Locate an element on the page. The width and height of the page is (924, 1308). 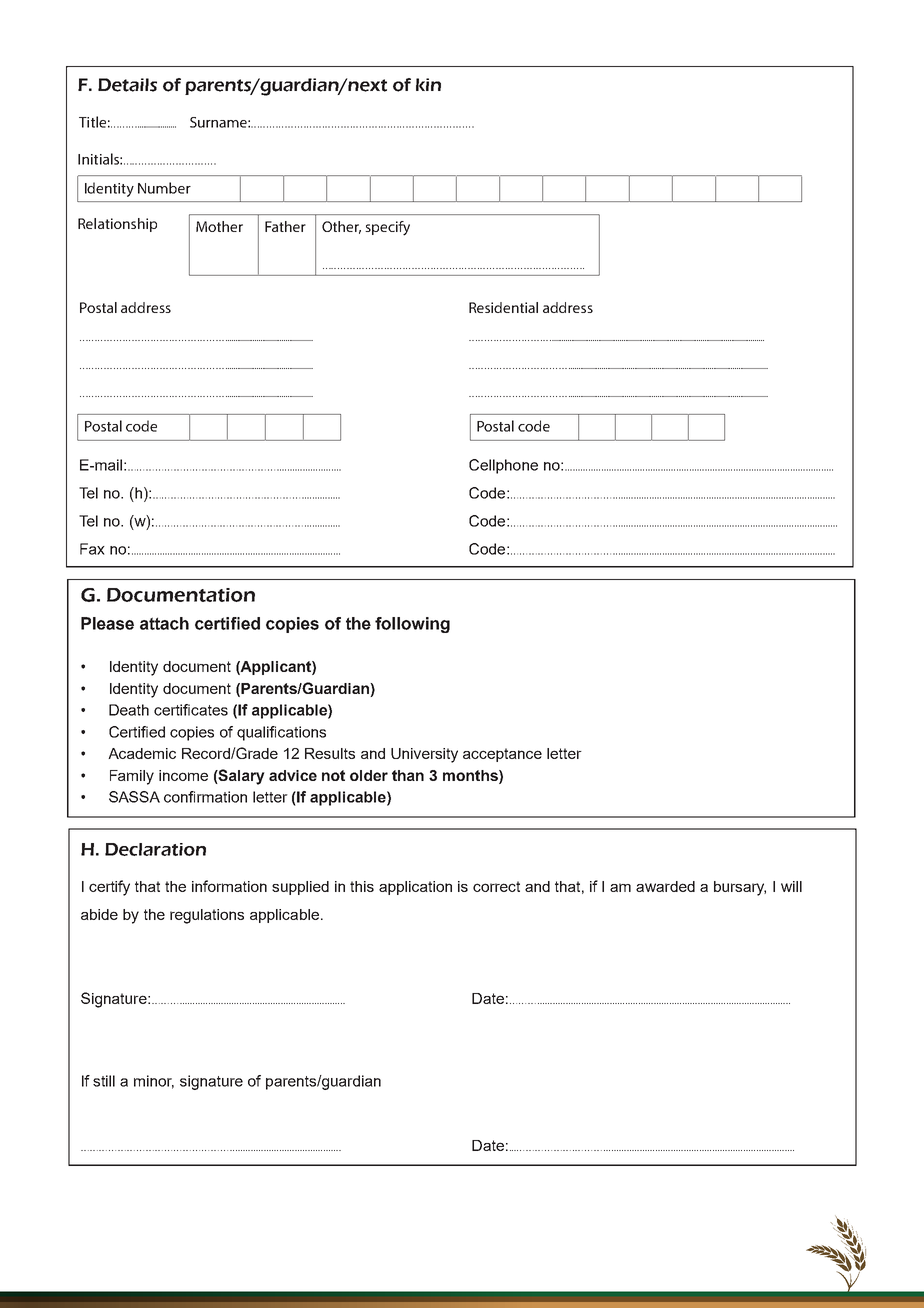
Cellphone is located at coordinates (503, 466).
